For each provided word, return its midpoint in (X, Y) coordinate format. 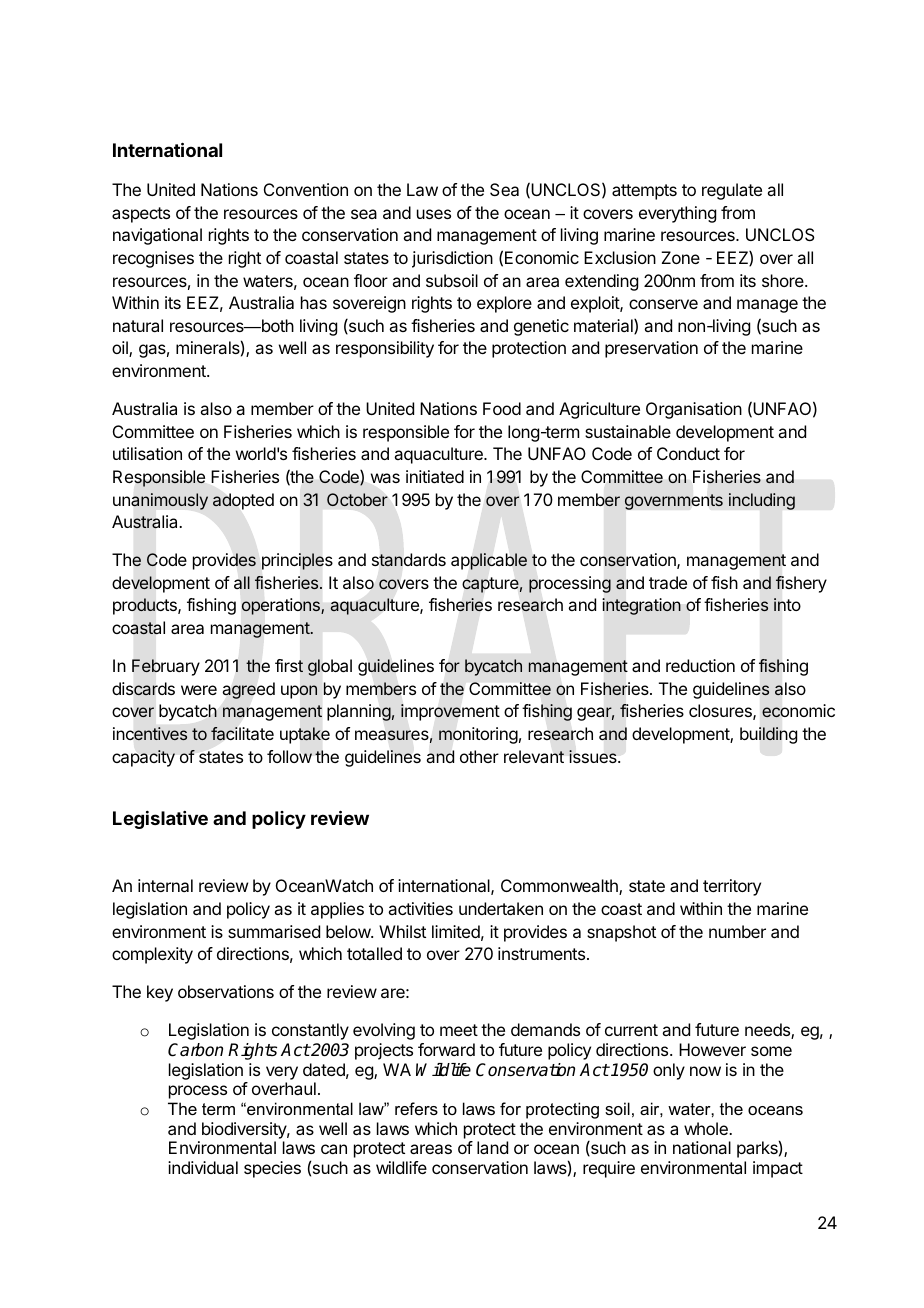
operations (282, 606)
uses (434, 214)
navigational (157, 236)
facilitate (242, 734)
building (768, 735)
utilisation (147, 453)
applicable (489, 561)
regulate (732, 191)
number (737, 931)
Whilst (402, 931)
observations (226, 991)
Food (502, 408)
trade (668, 582)
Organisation (694, 410)
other (479, 756)
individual (203, 1167)
